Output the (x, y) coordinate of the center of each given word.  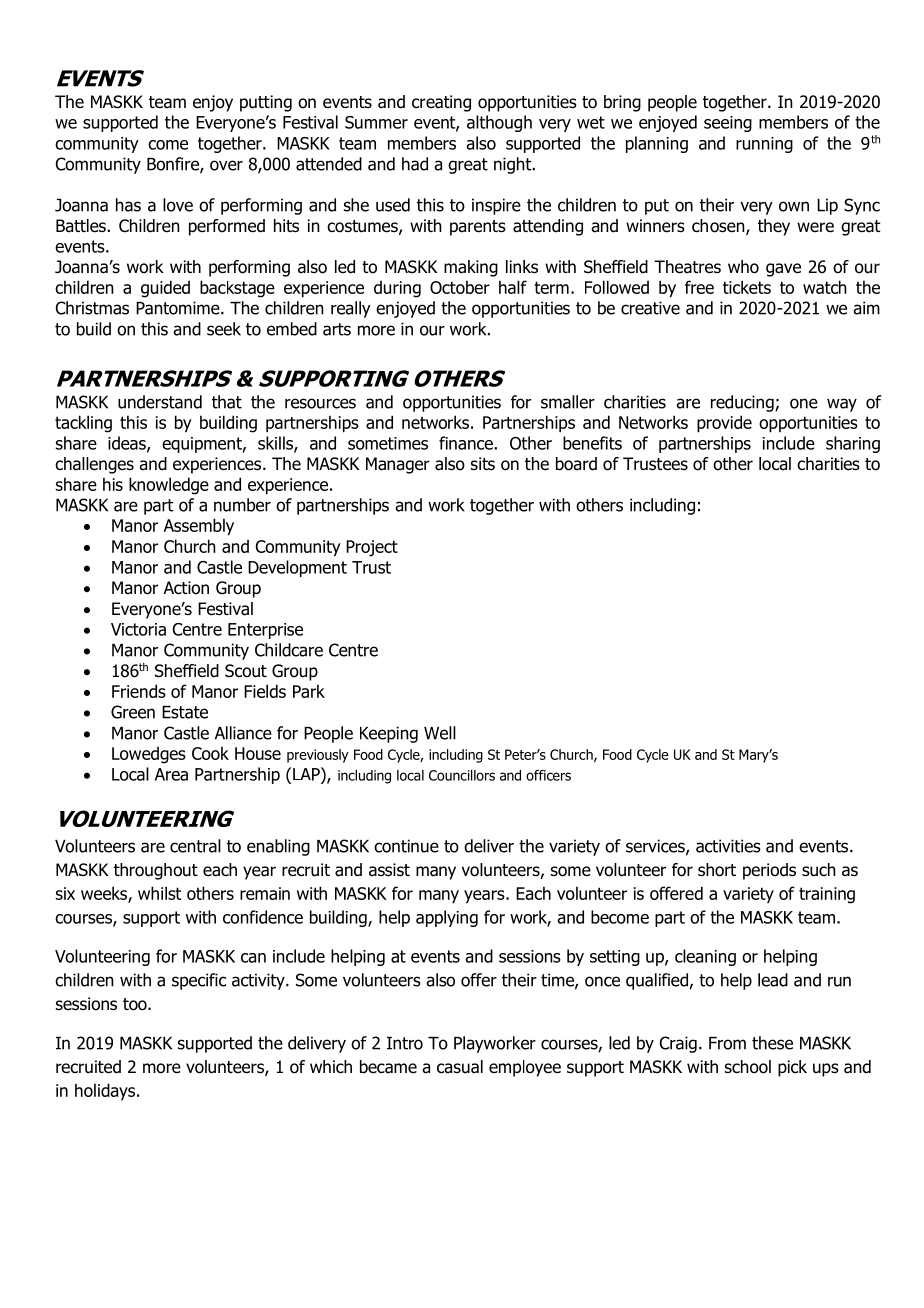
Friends (139, 691)
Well (440, 733)
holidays (105, 1091)
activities (728, 846)
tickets (747, 287)
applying (447, 918)
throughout (156, 871)
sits (483, 464)
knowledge (169, 486)
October (460, 287)
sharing (853, 444)
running (764, 145)
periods (769, 871)
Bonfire (174, 165)
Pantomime (179, 308)
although (499, 123)
